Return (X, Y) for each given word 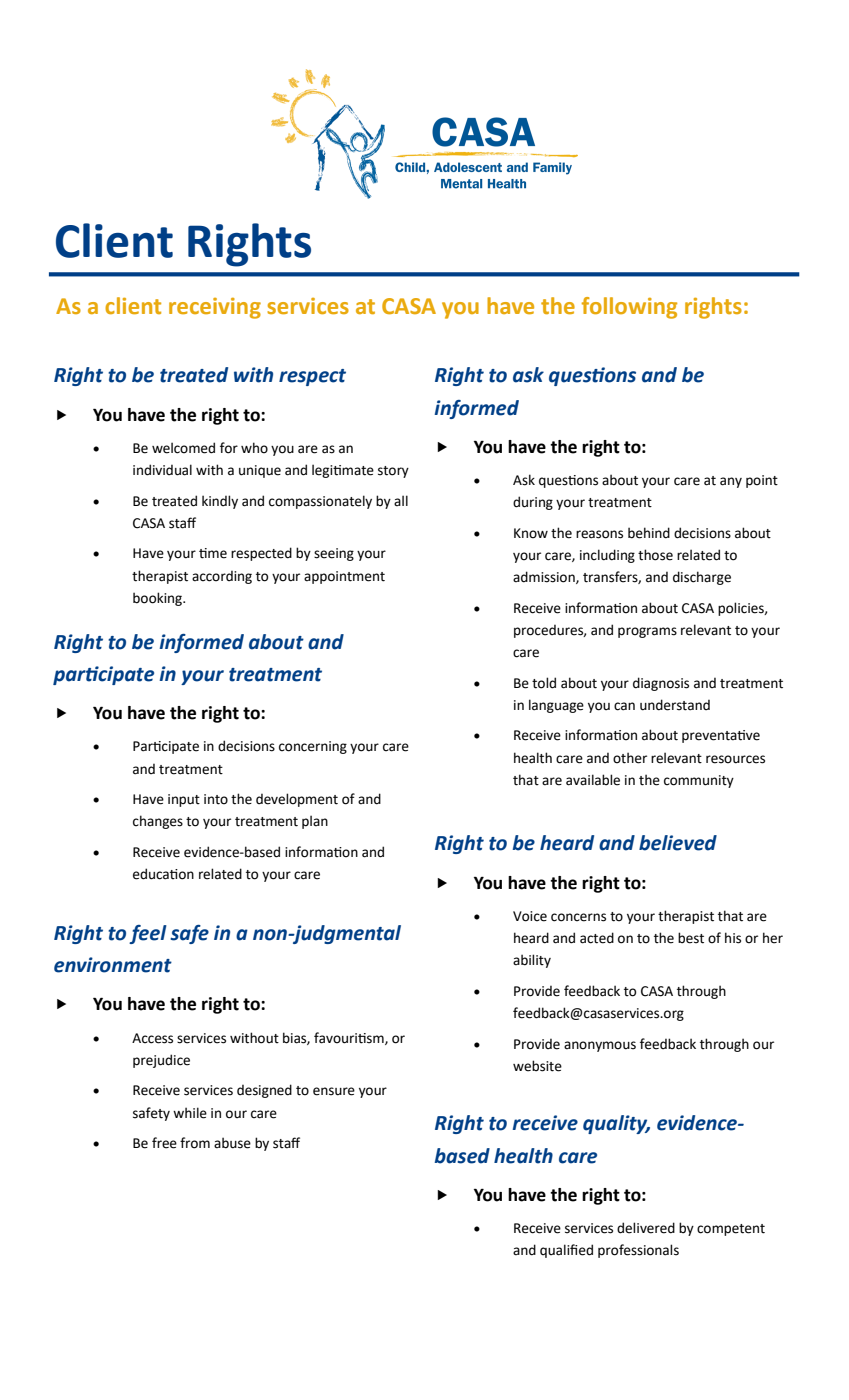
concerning (313, 747)
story (393, 472)
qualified (566, 1251)
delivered (646, 1228)
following (629, 308)
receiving (215, 308)
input (184, 800)
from (195, 1143)
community (699, 781)
